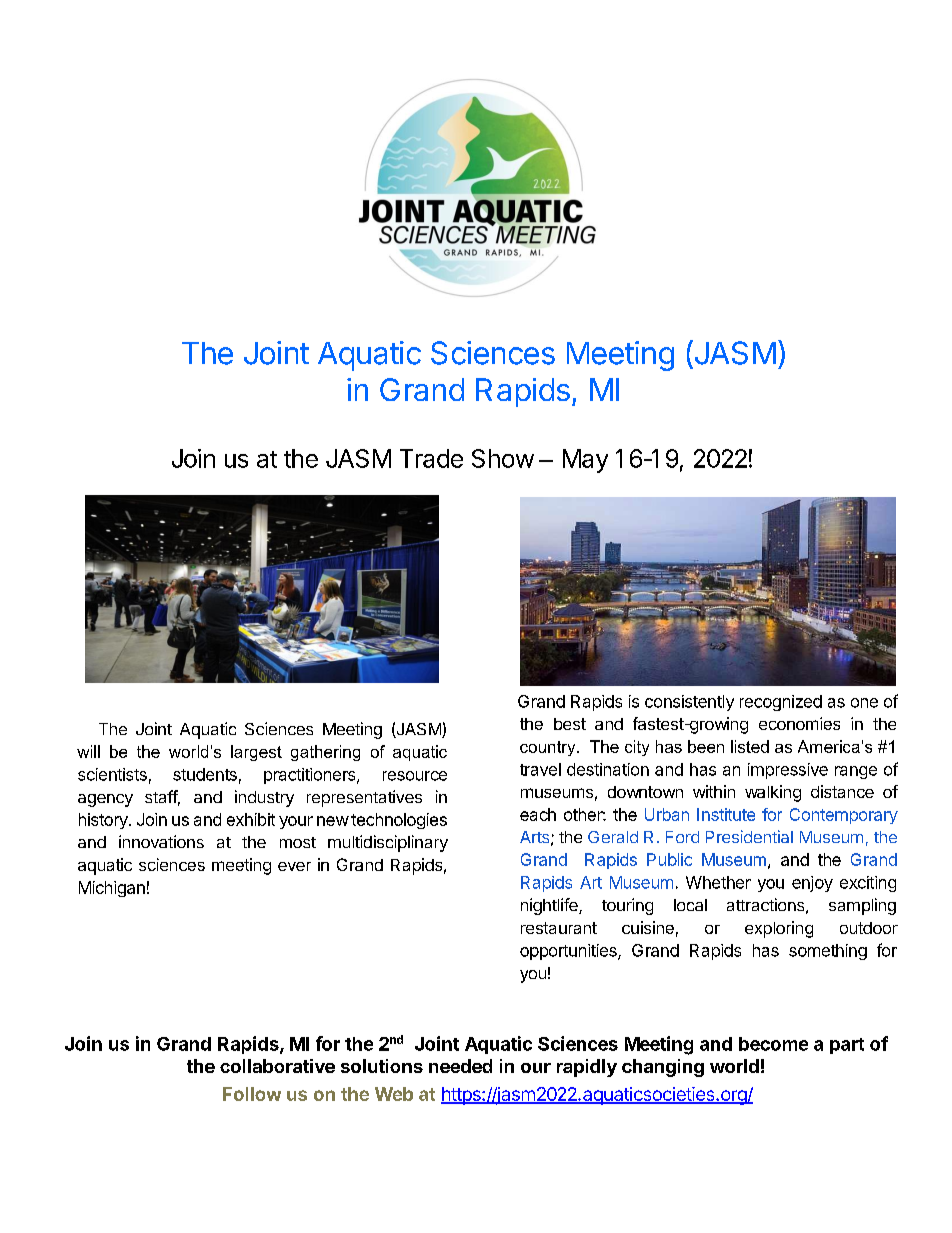 The image size is (952, 1233). What do you see at coordinates (585, 461) in the document?
I see `May` at bounding box center [585, 461].
